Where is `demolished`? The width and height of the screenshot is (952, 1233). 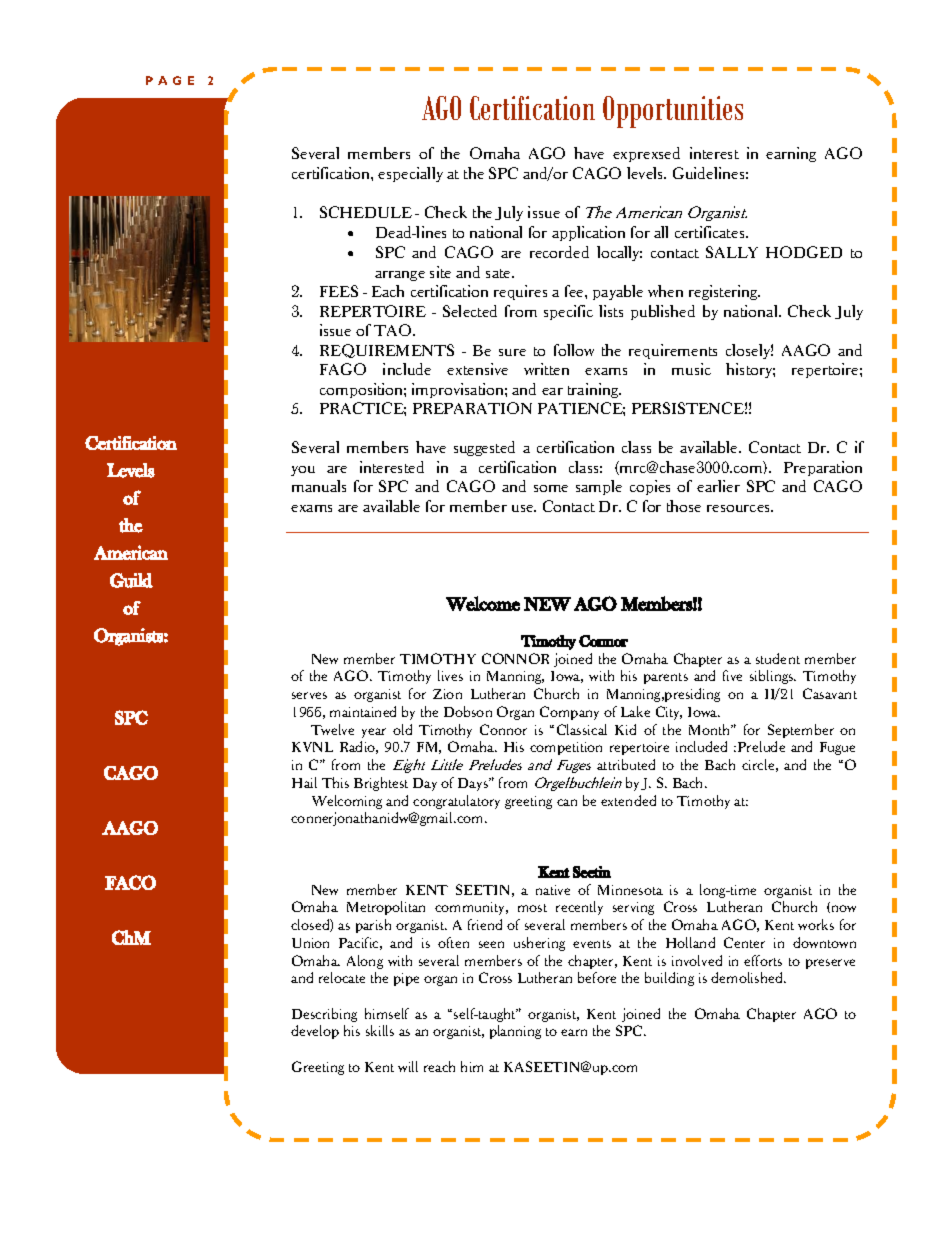 demolished is located at coordinates (748, 977).
